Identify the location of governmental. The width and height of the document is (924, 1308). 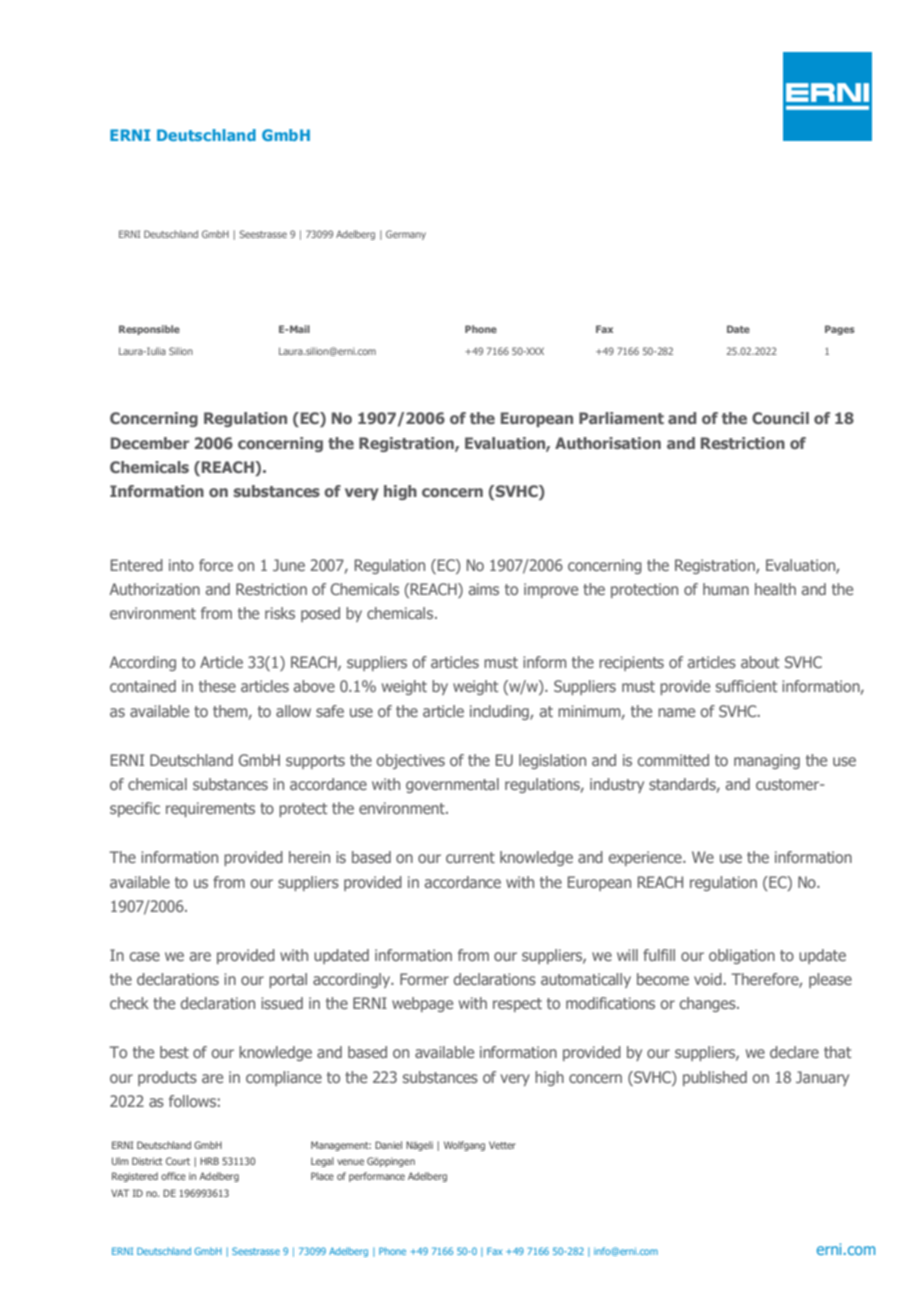
(452, 785).
